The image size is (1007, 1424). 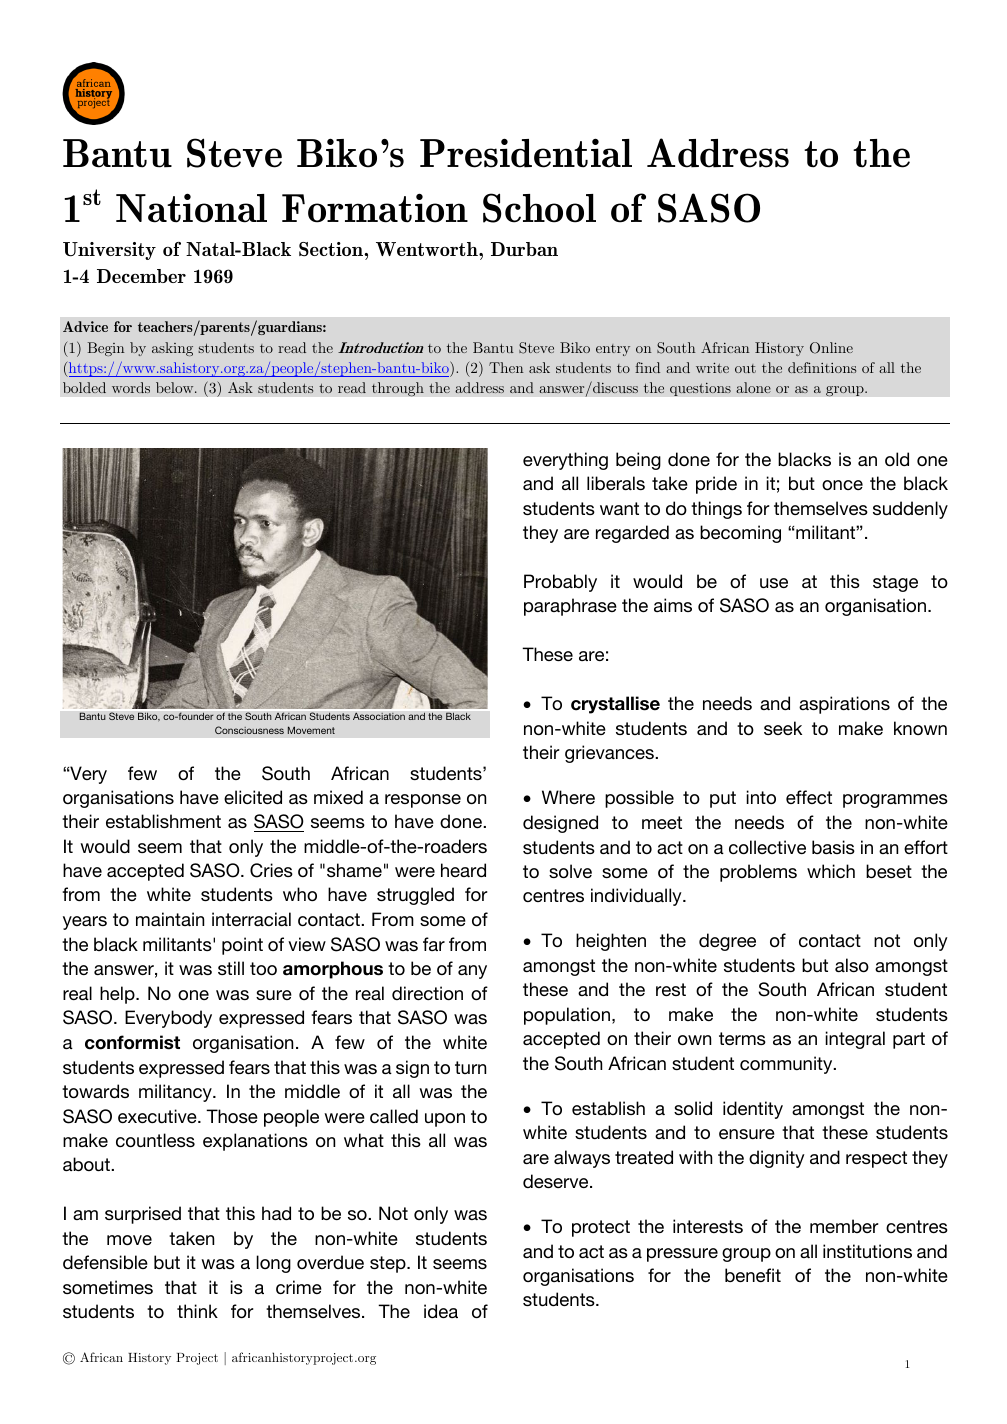 I want to click on Online, so click(x=831, y=348).
